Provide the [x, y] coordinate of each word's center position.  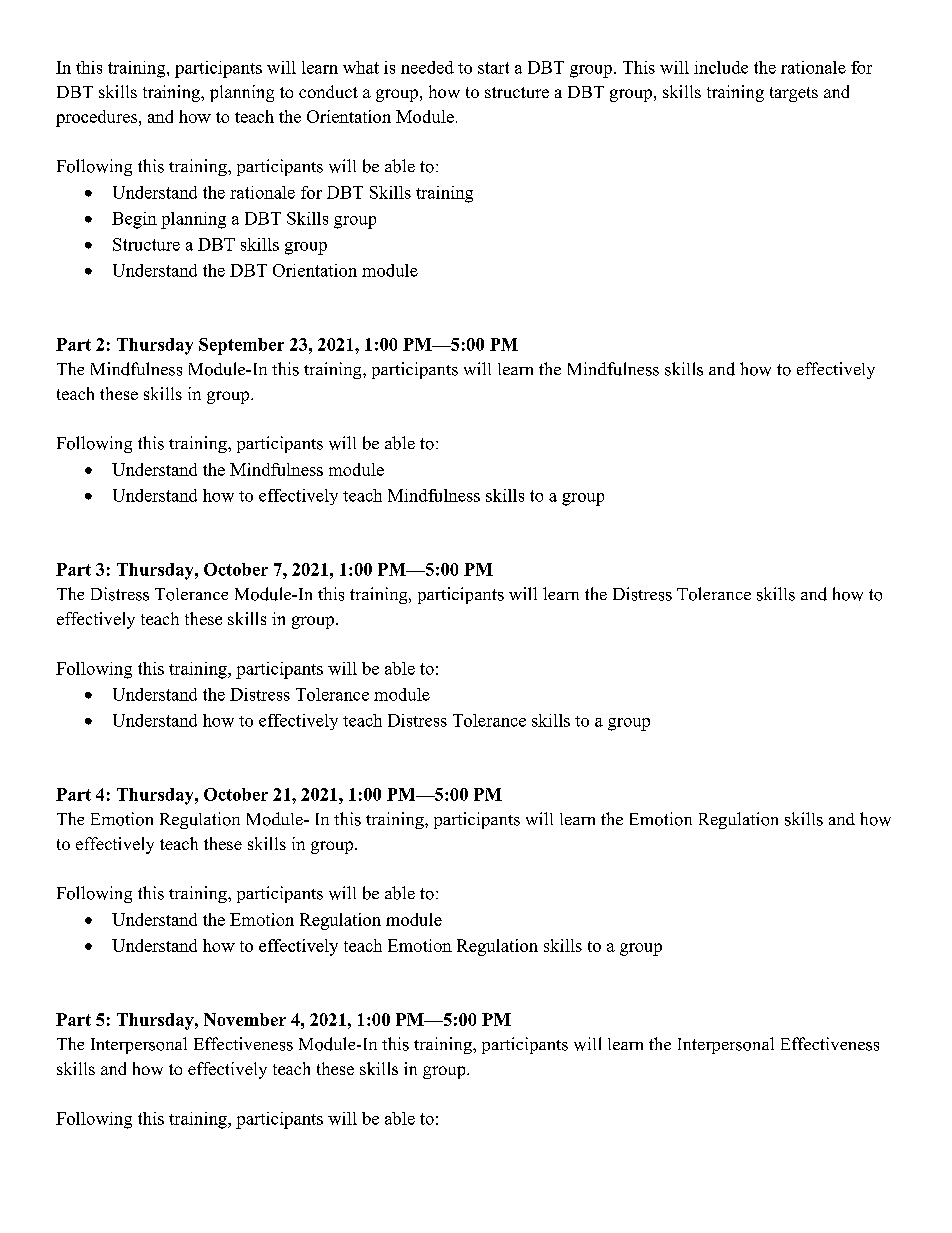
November [245, 1019]
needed [427, 67]
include [721, 67]
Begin [134, 220]
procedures [98, 118]
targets [794, 94]
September [241, 346]
